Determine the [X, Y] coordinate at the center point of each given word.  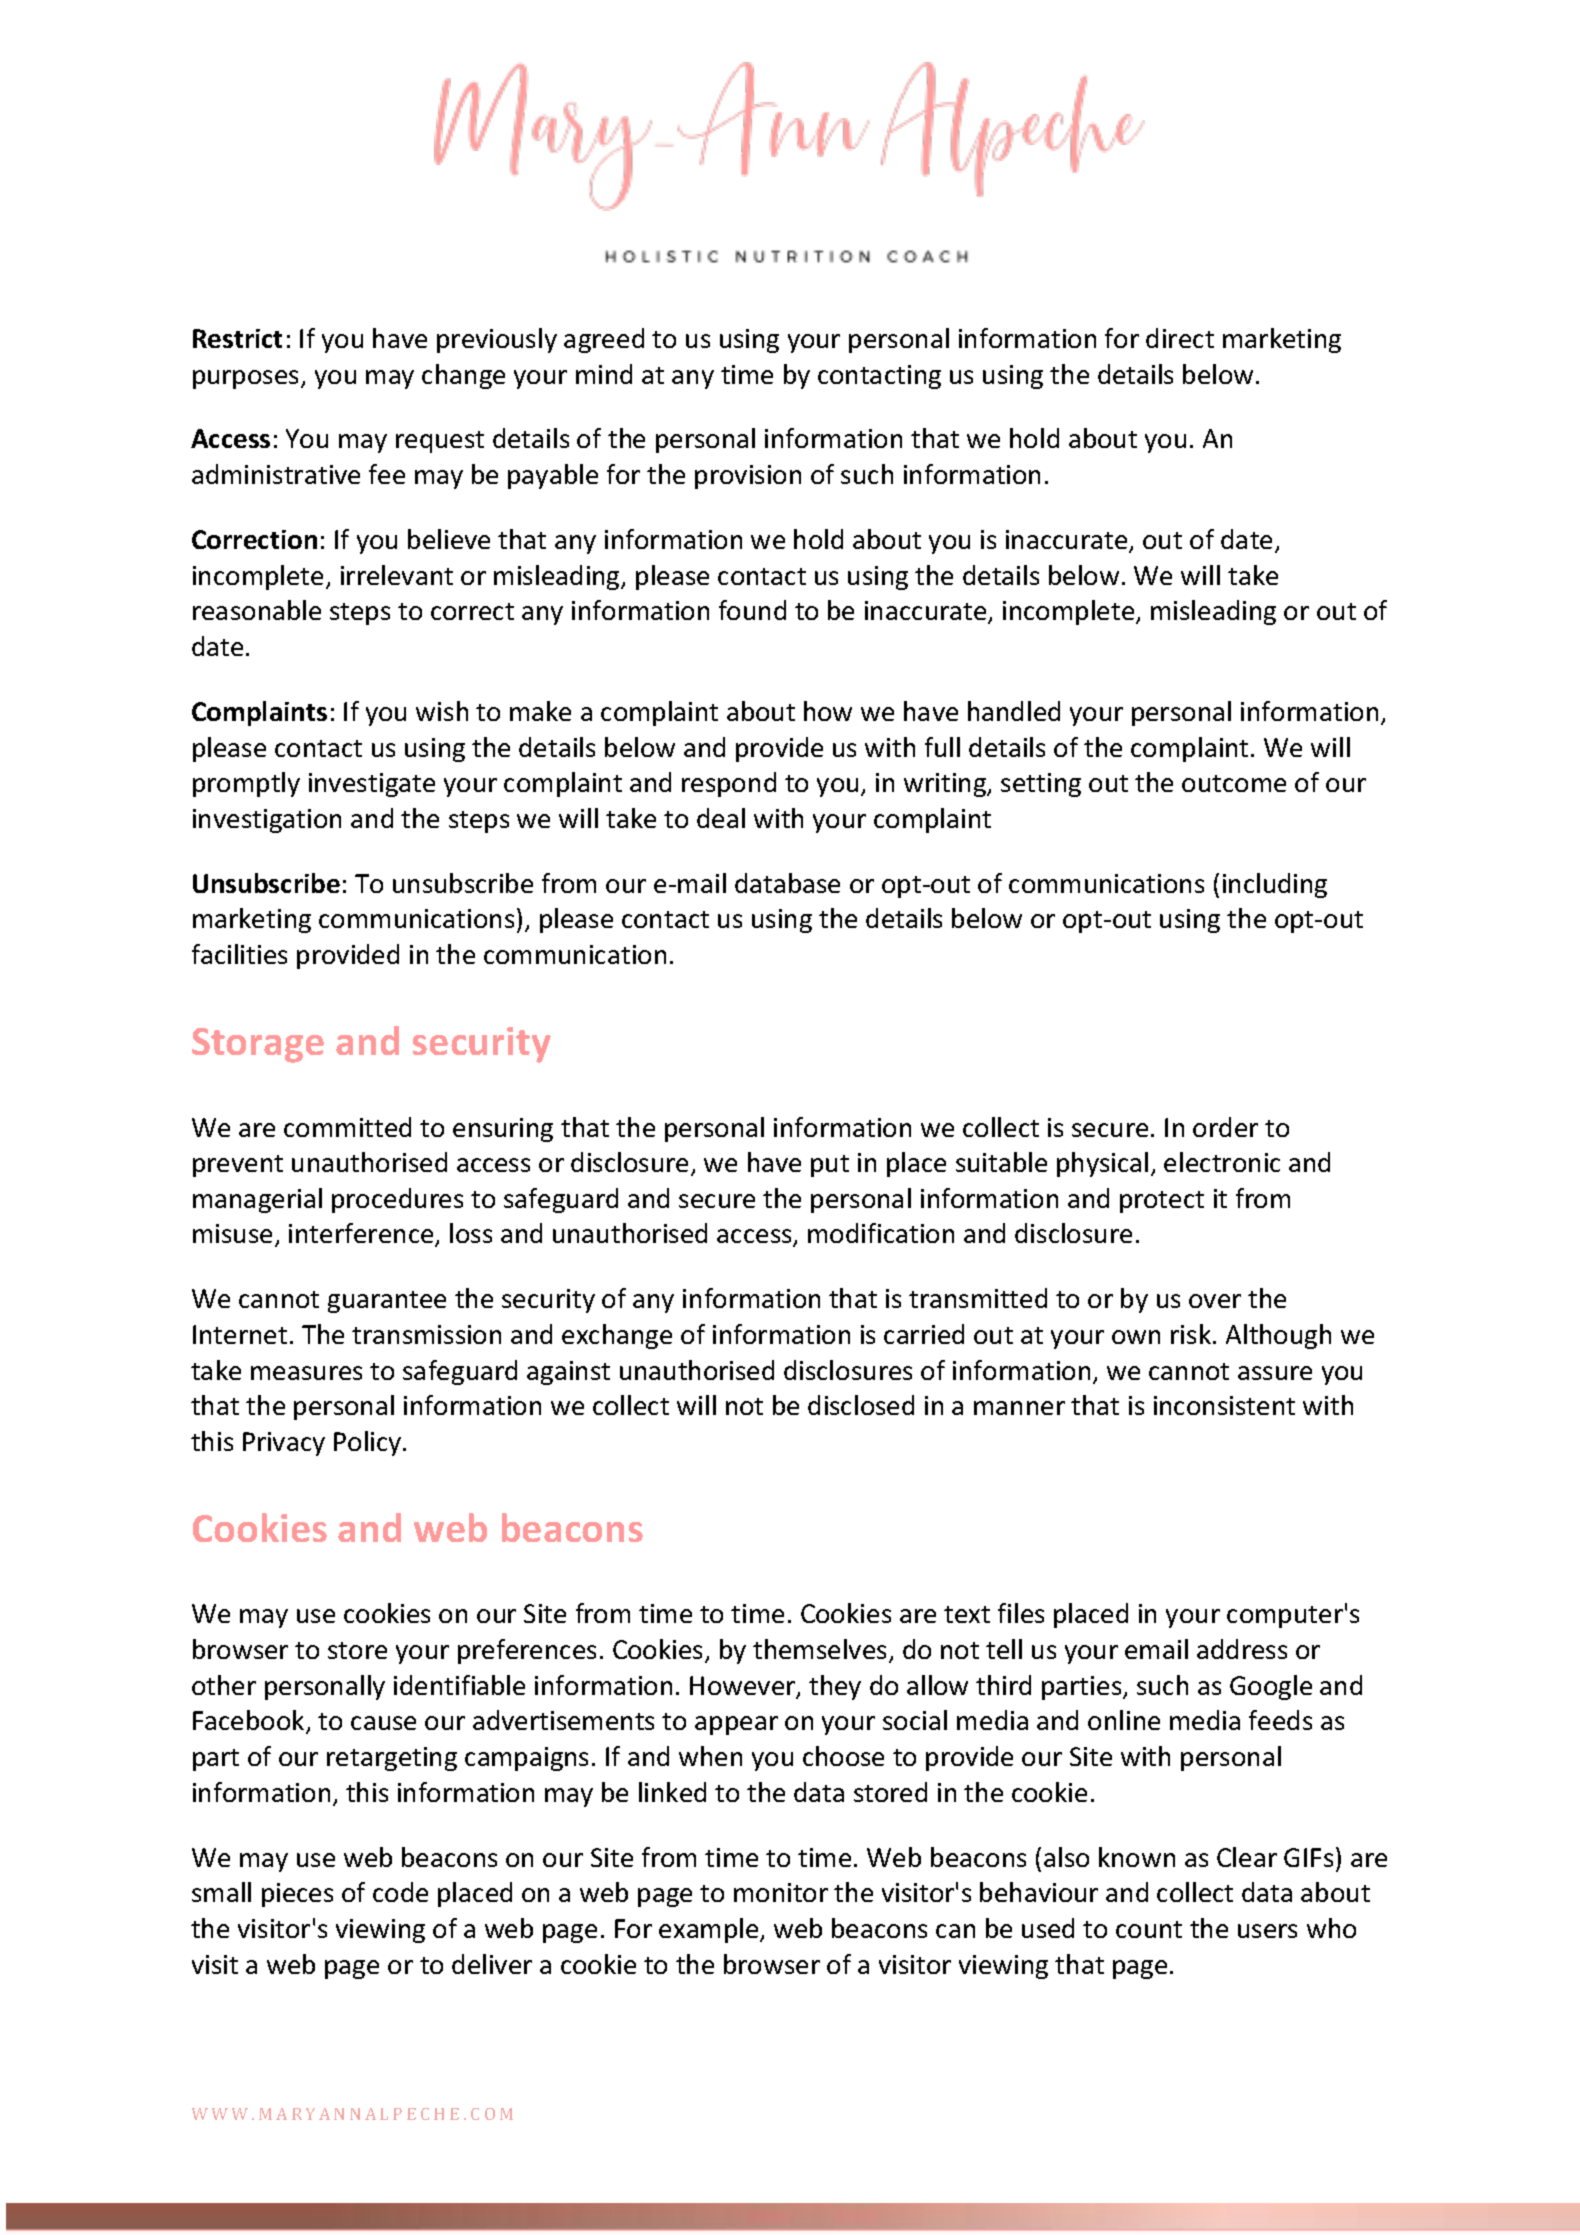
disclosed [861, 1405]
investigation [267, 821]
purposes [247, 379]
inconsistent [1224, 1405]
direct [1180, 338]
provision [748, 477]
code [400, 1892]
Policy [369, 1443]
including [1275, 885]
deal [721, 818]
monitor [781, 1892]
